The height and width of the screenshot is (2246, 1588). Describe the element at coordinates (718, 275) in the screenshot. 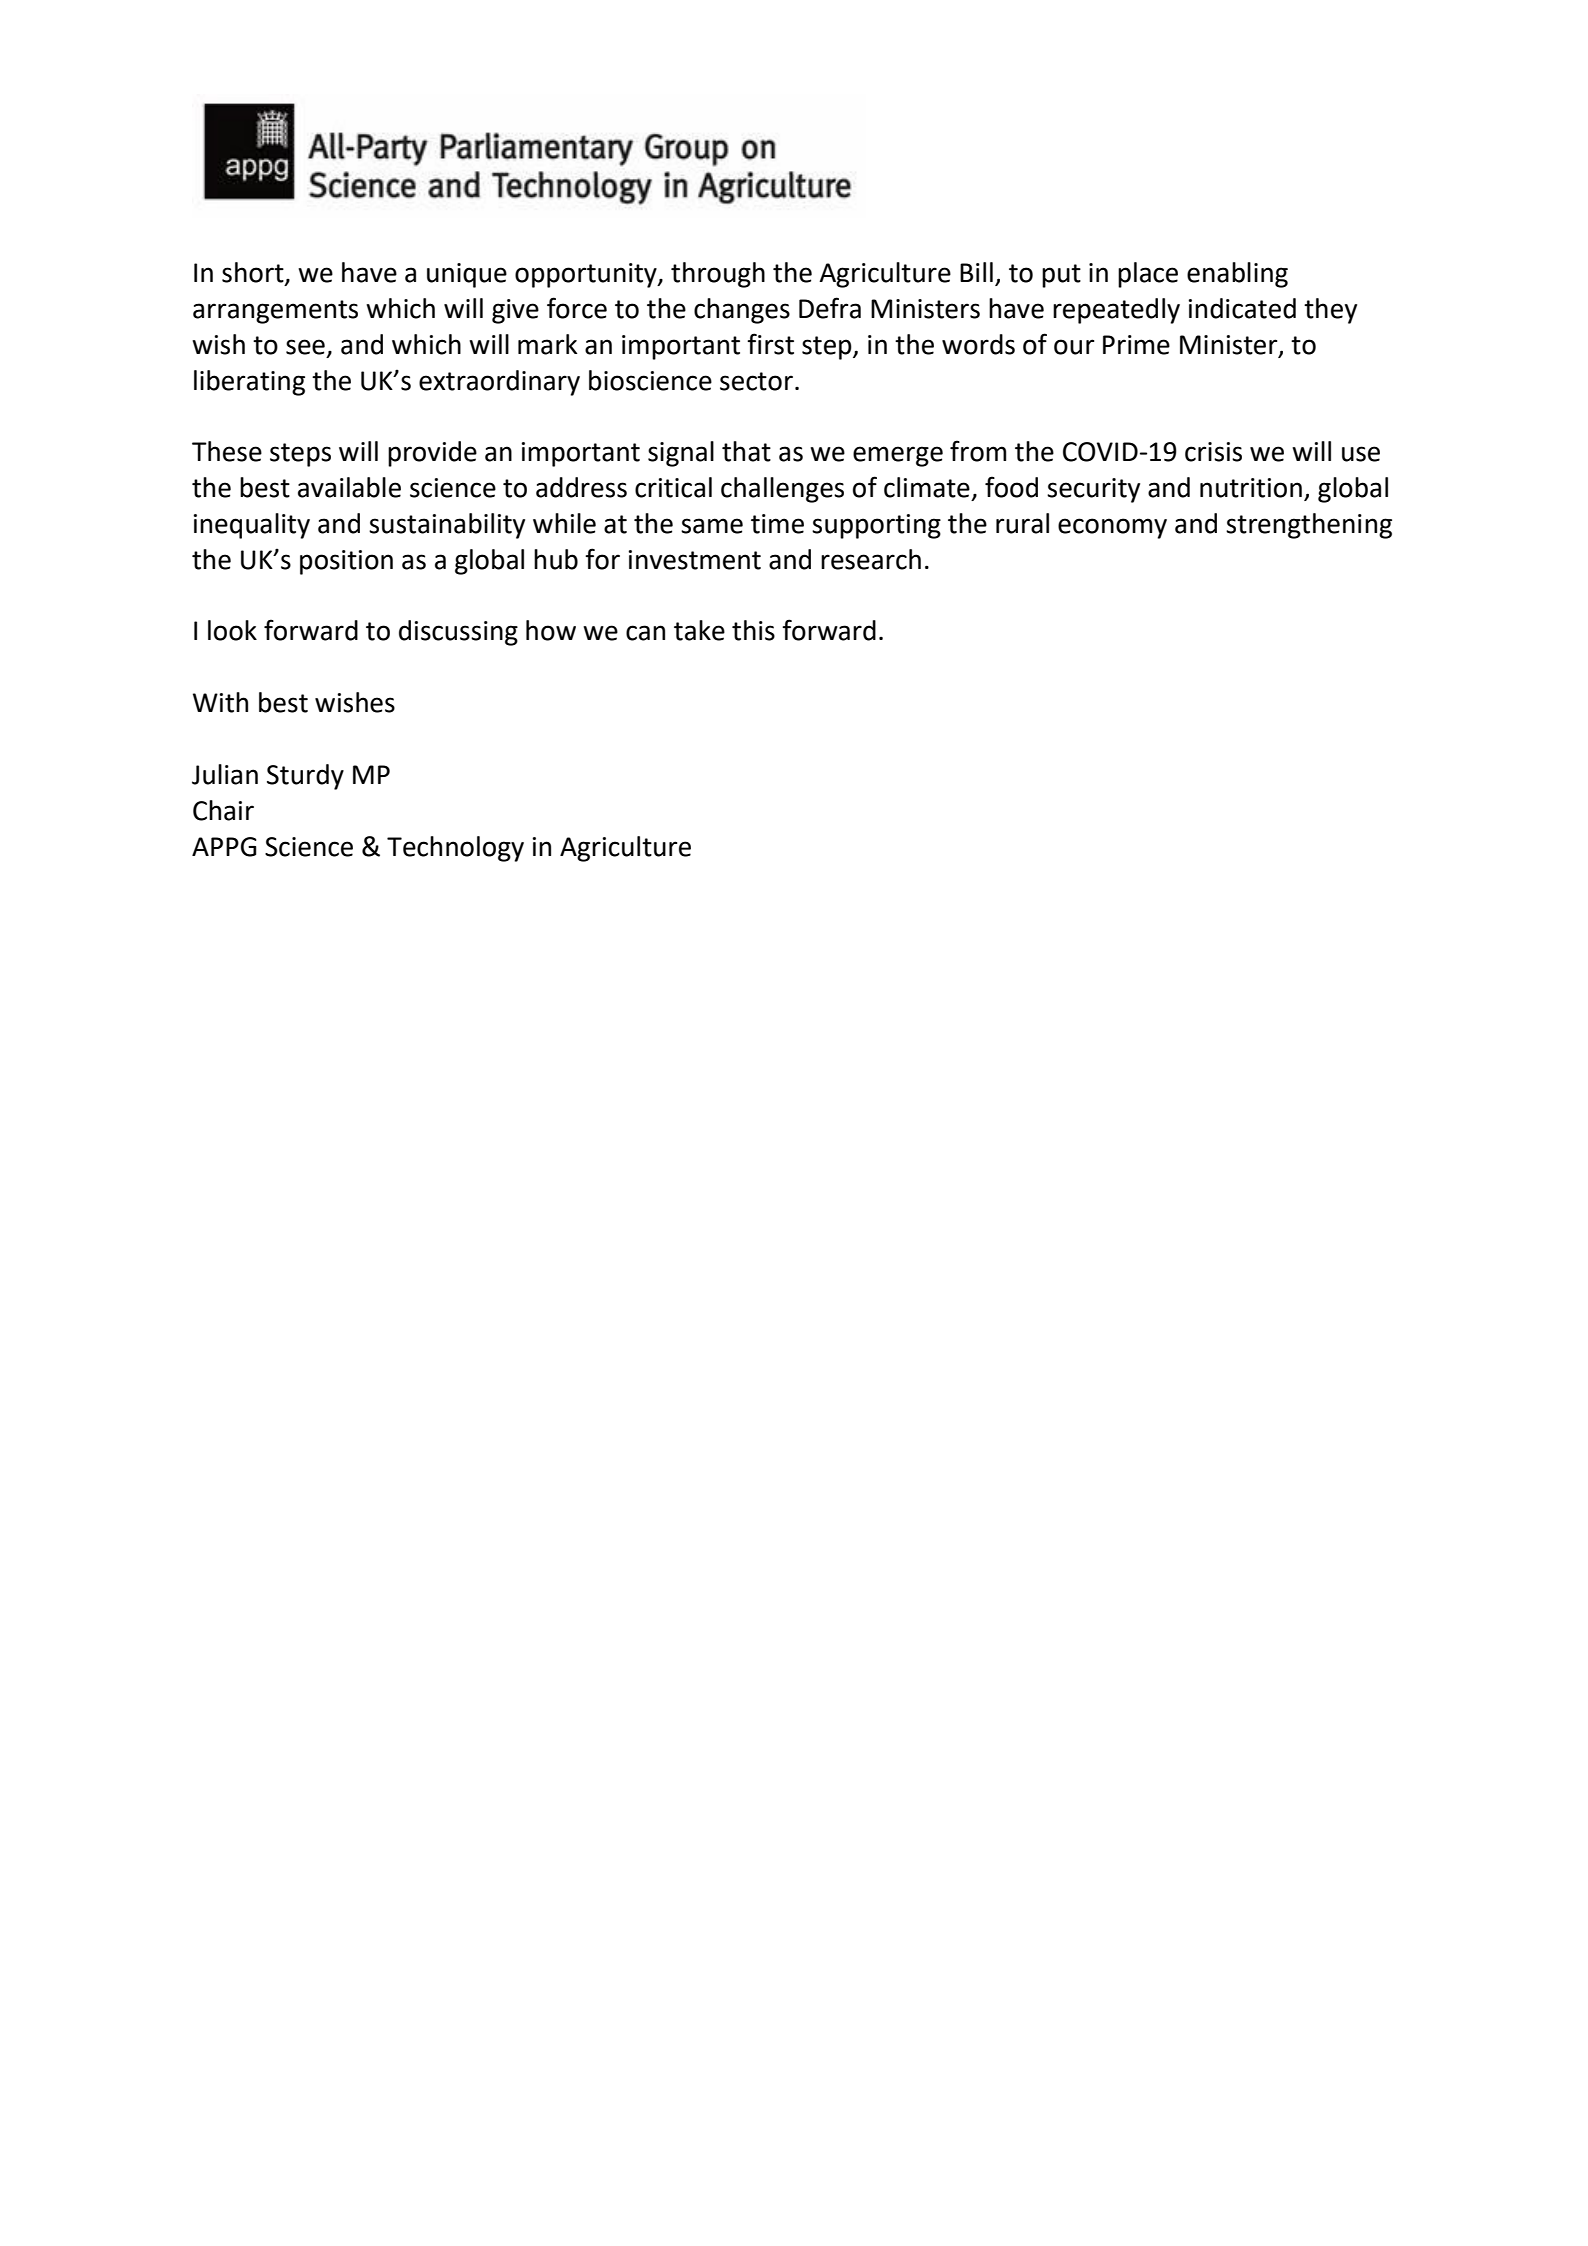

I see `through` at that location.
